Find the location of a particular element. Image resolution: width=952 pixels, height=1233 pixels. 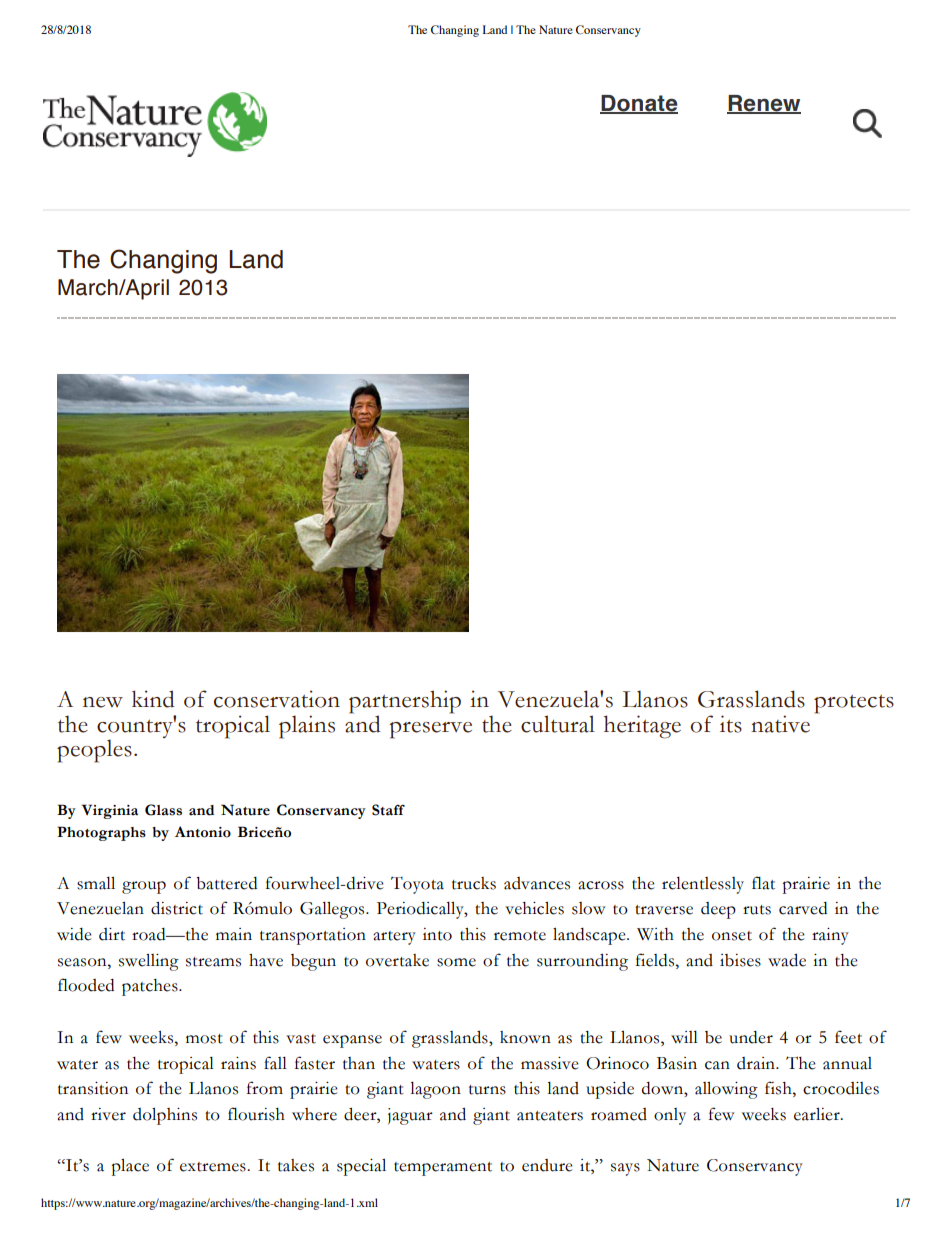

Glass is located at coordinates (163, 810).
